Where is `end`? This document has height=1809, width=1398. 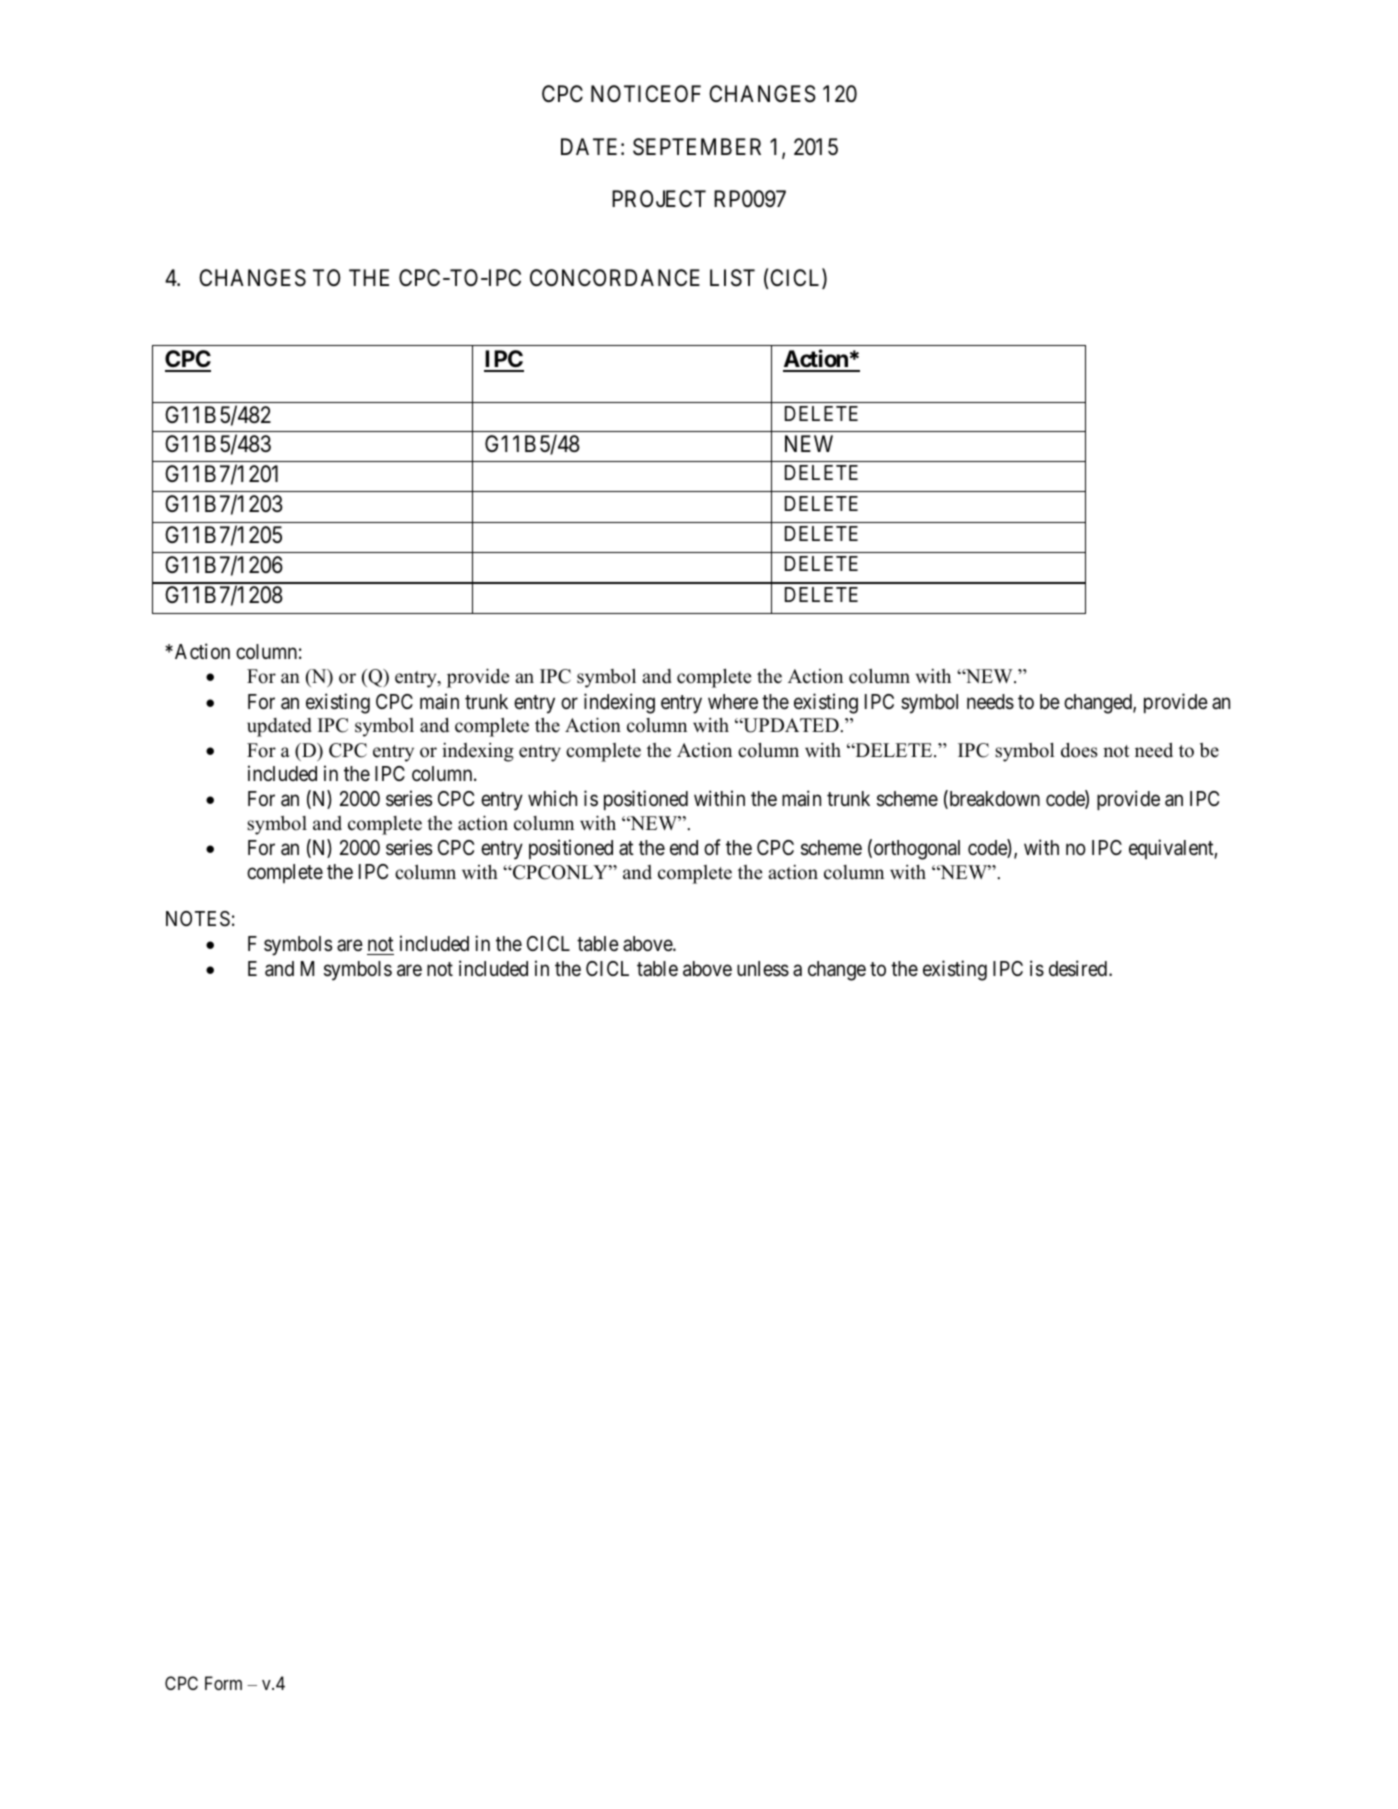 end is located at coordinates (684, 848).
